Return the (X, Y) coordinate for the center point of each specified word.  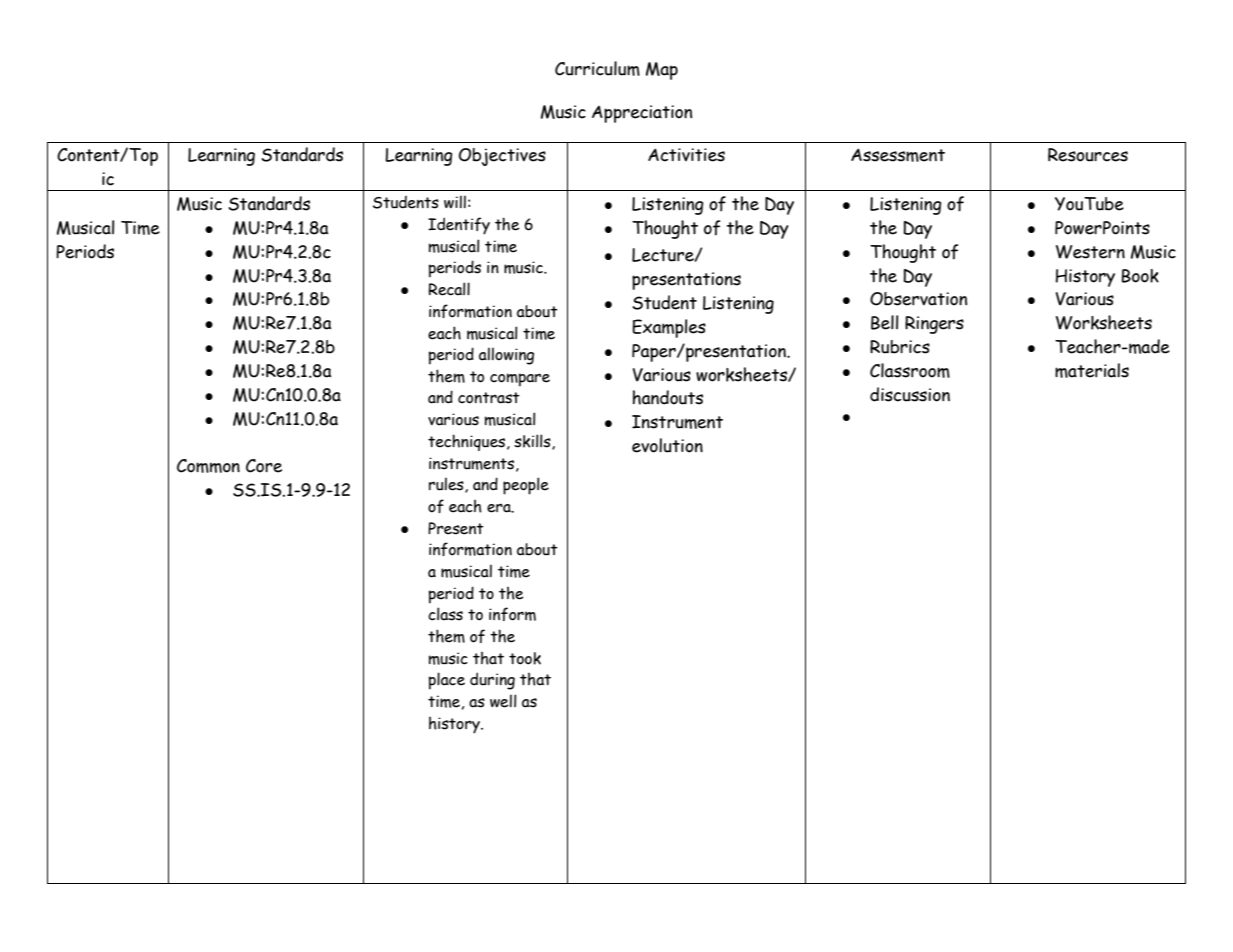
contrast (489, 398)
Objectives (502, 157)
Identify (459, 226)
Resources (1088, 155)
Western (1090, 252)
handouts (668, 397)
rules (447, 485)
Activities (686, 155)
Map (662, 71)
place (447, 681)
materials (1092, 370)
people (526, 486)
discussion (910, 394)
